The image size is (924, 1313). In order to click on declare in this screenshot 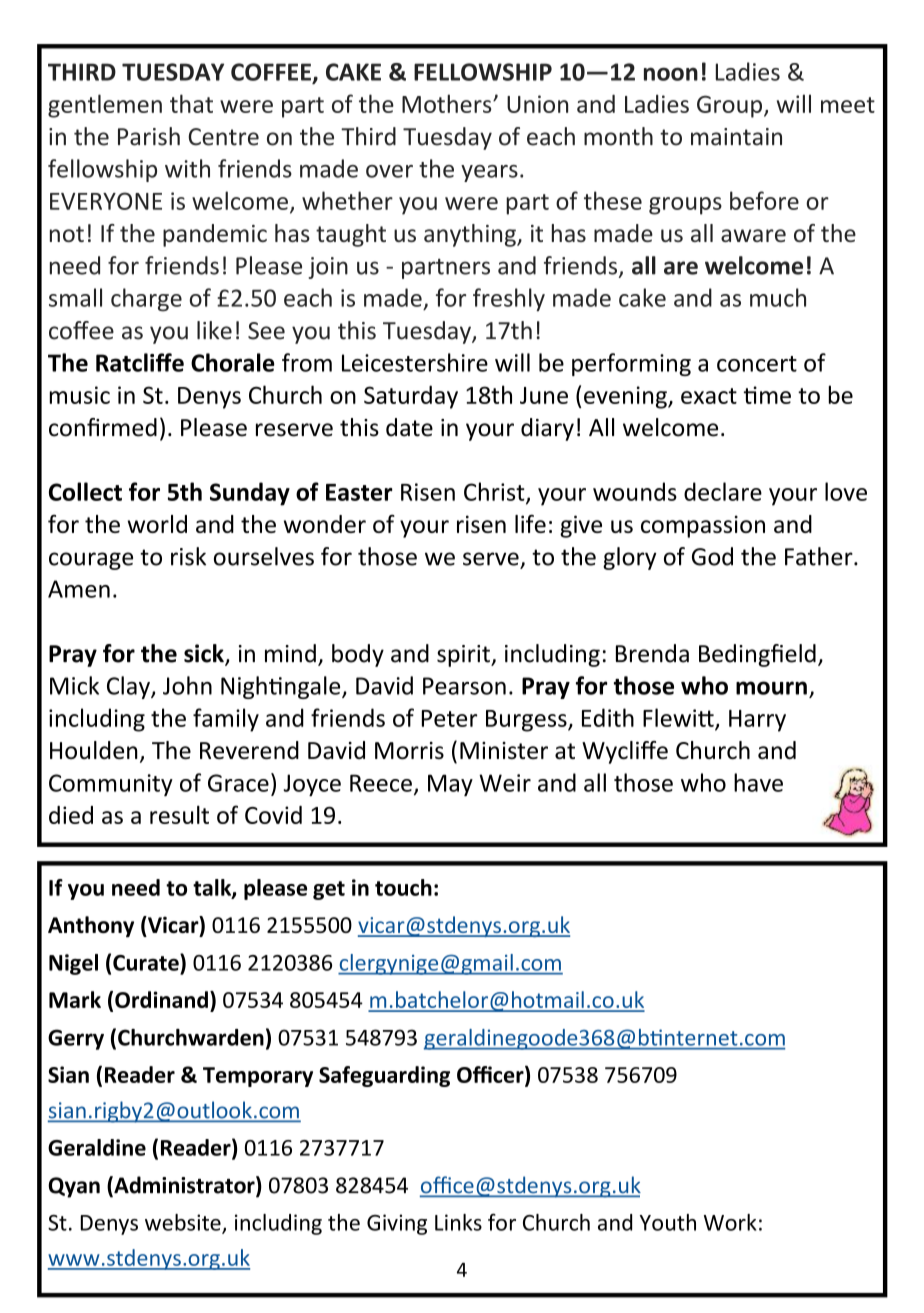, I will do `click(723, 491)`.
